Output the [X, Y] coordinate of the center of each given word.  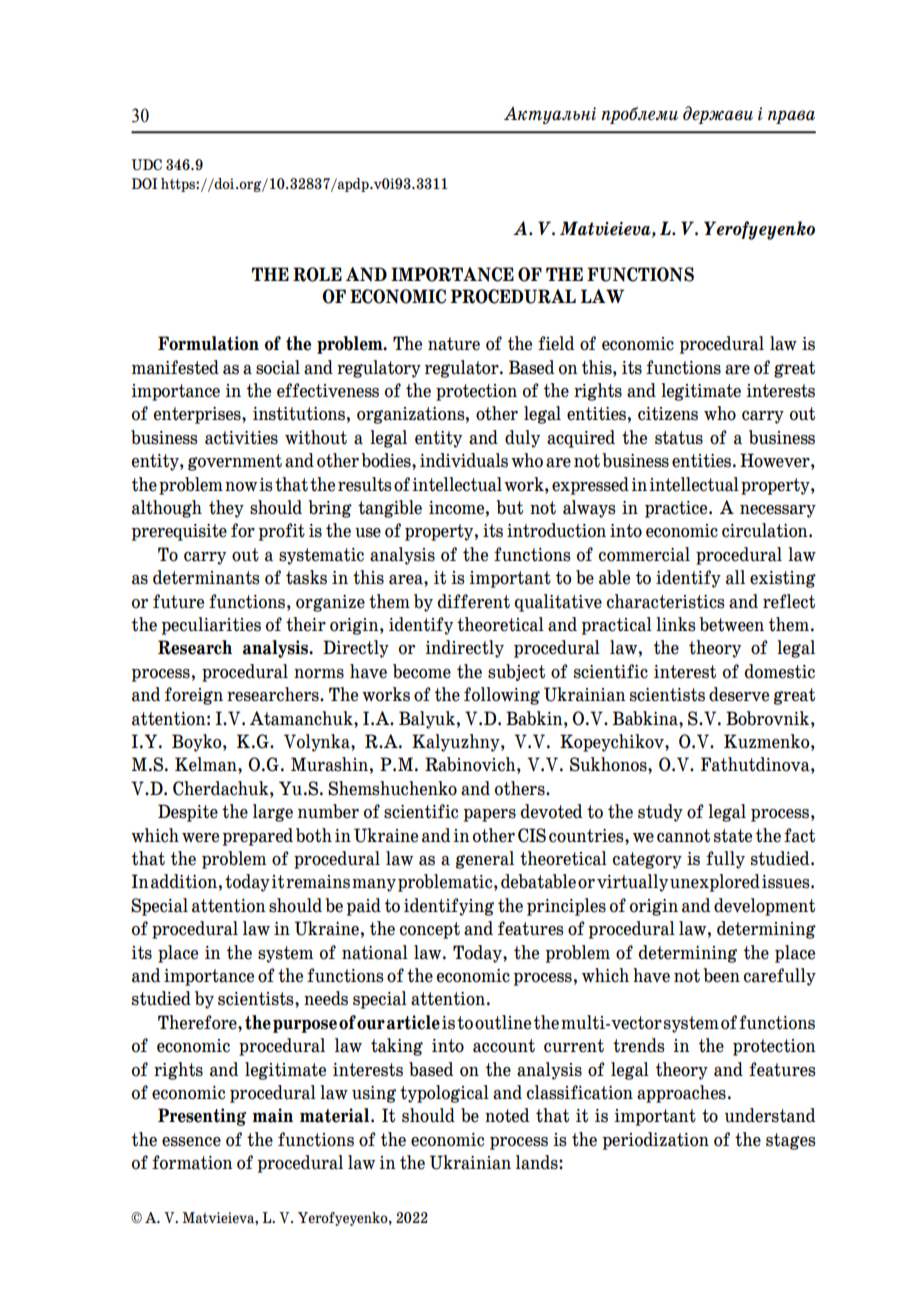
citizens [668, 414]
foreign [194, 696]
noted [507, 1115]
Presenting [202, 1117]
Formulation [208, 343]
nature [454, 344]
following [502, 696]
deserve [739, 694]
